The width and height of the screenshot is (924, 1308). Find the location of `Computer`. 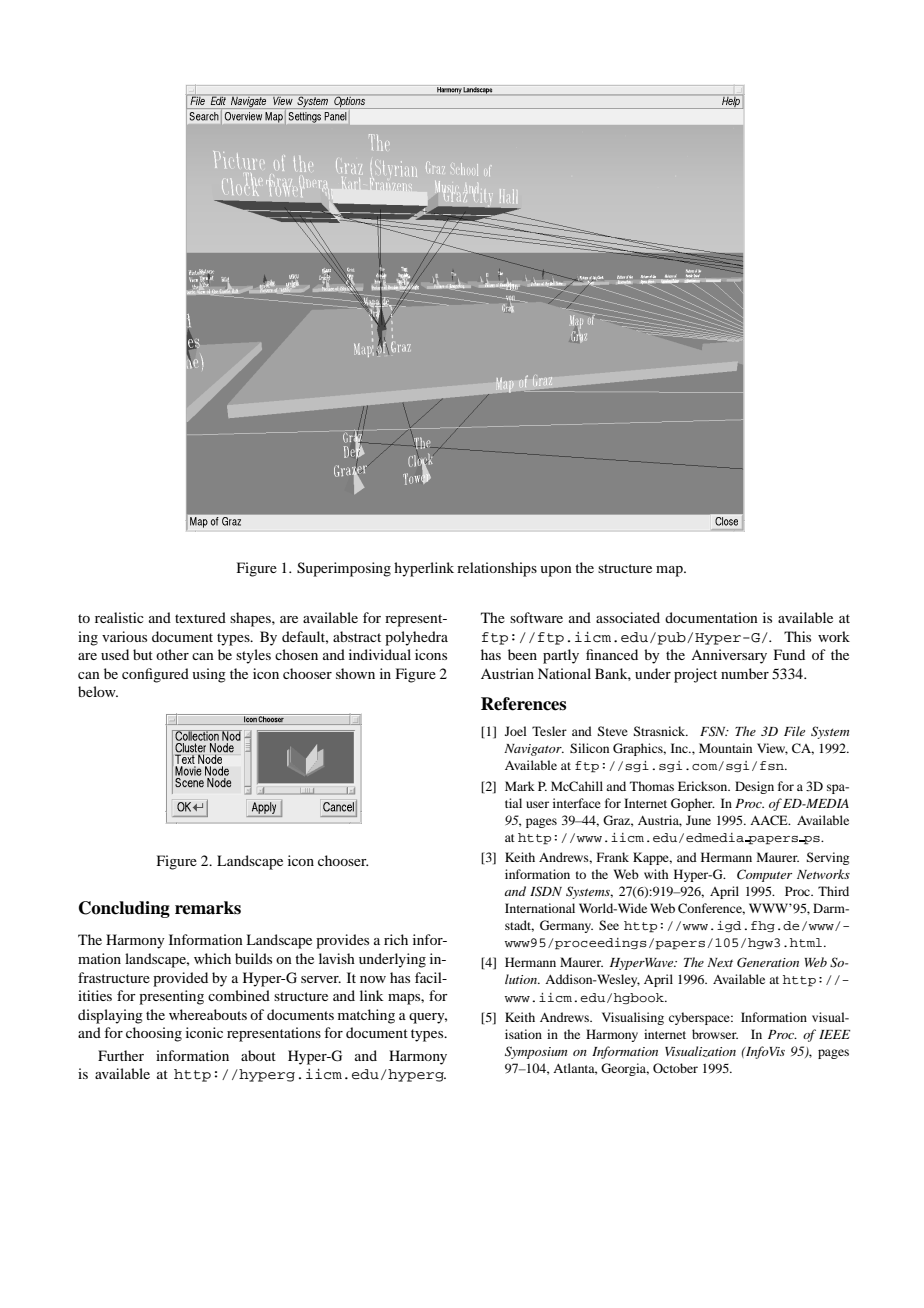

Computer is located at coordinates (764, 875).
